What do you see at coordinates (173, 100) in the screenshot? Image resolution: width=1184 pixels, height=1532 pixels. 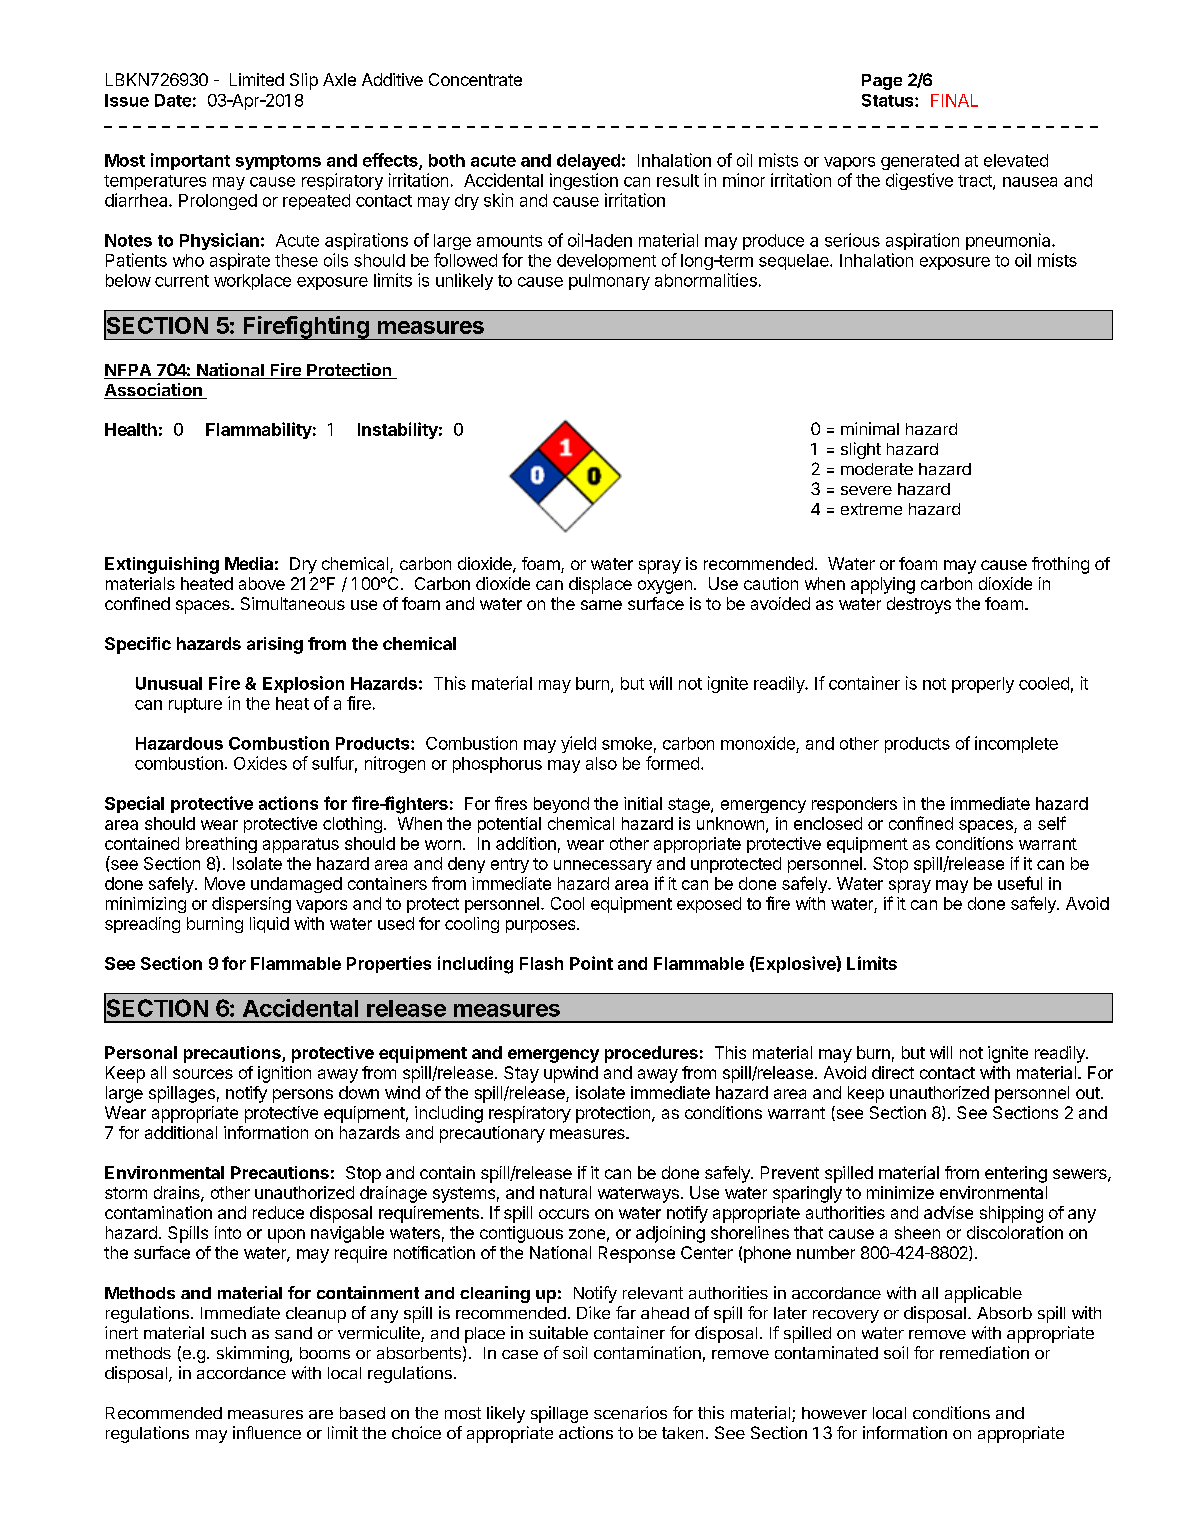 I see `Date` at bounding box center [173, 100].
